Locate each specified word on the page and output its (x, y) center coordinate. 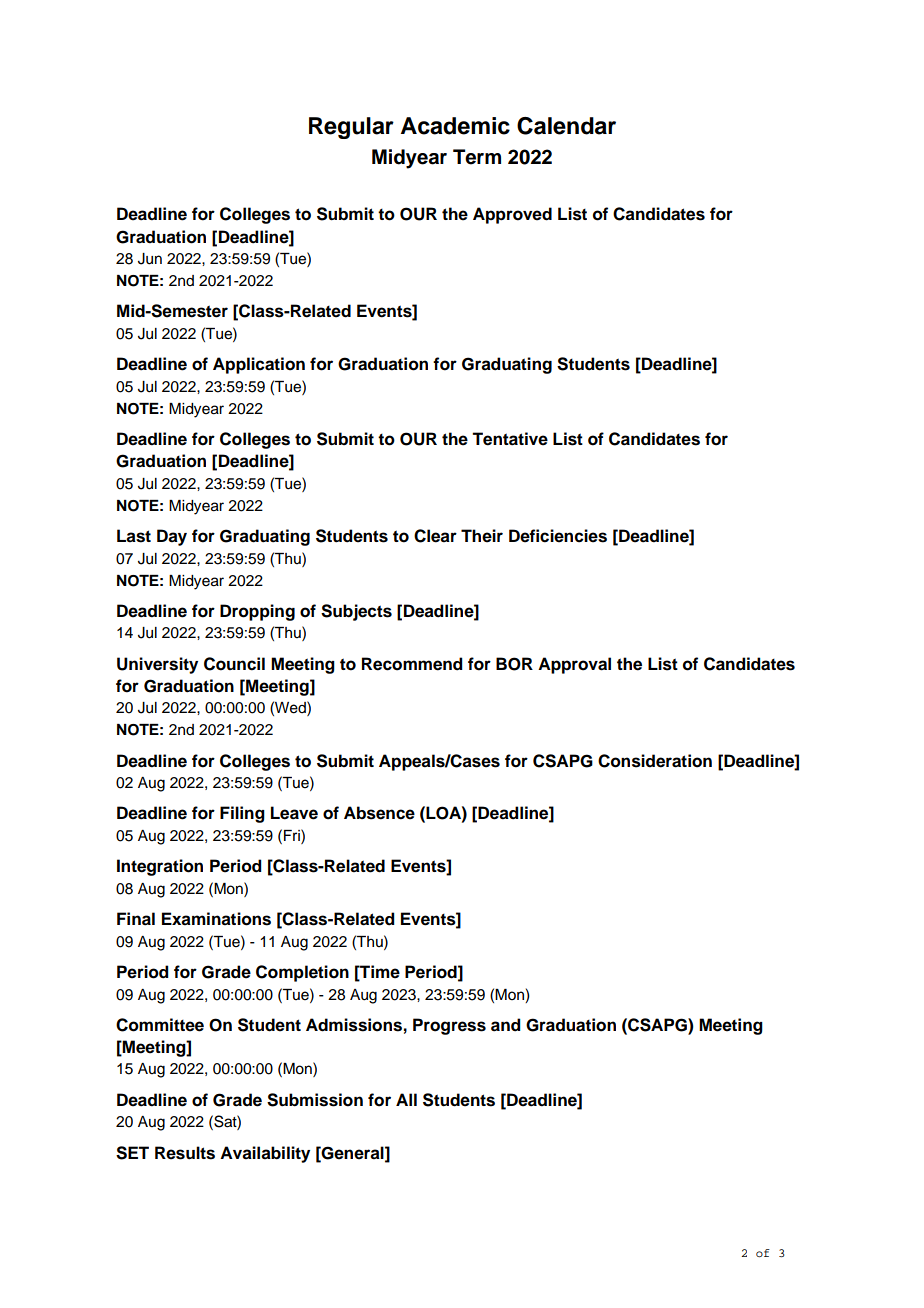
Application (259, 365)
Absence (379, 813)
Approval (574, 665)
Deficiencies (558, 536)
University (157, 665)
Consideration (655, 761)
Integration (160, 867)
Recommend (412, 664)
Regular (351, 128)
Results (185, 1153)
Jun (150, 259)
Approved (512, 215)
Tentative (510, 439)
